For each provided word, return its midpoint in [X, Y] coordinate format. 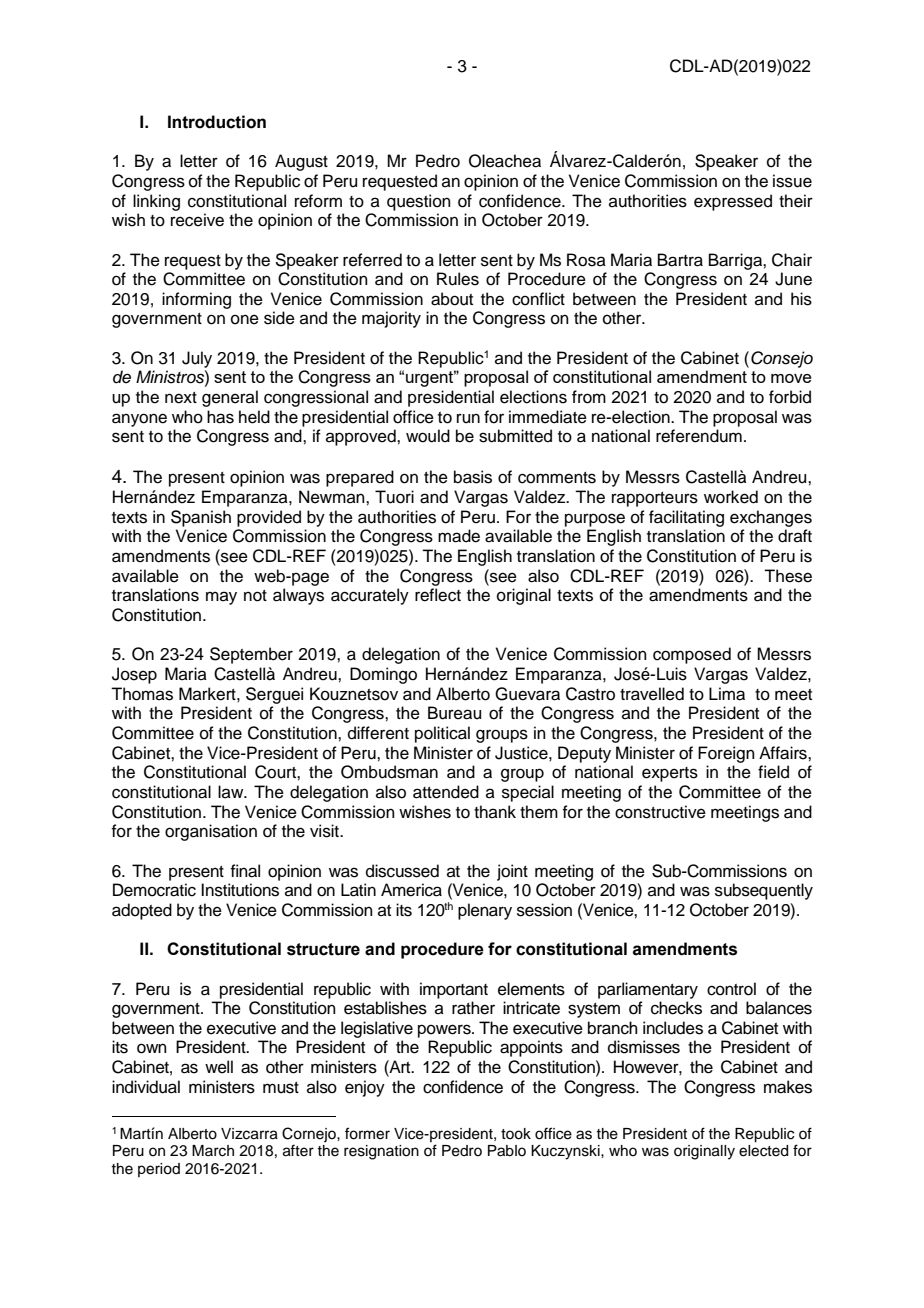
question [419, 202]
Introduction [217, 122]
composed [692, 655]
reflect [438, 595]
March [213, 1151]
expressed [733, 202]
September [251, 655]
